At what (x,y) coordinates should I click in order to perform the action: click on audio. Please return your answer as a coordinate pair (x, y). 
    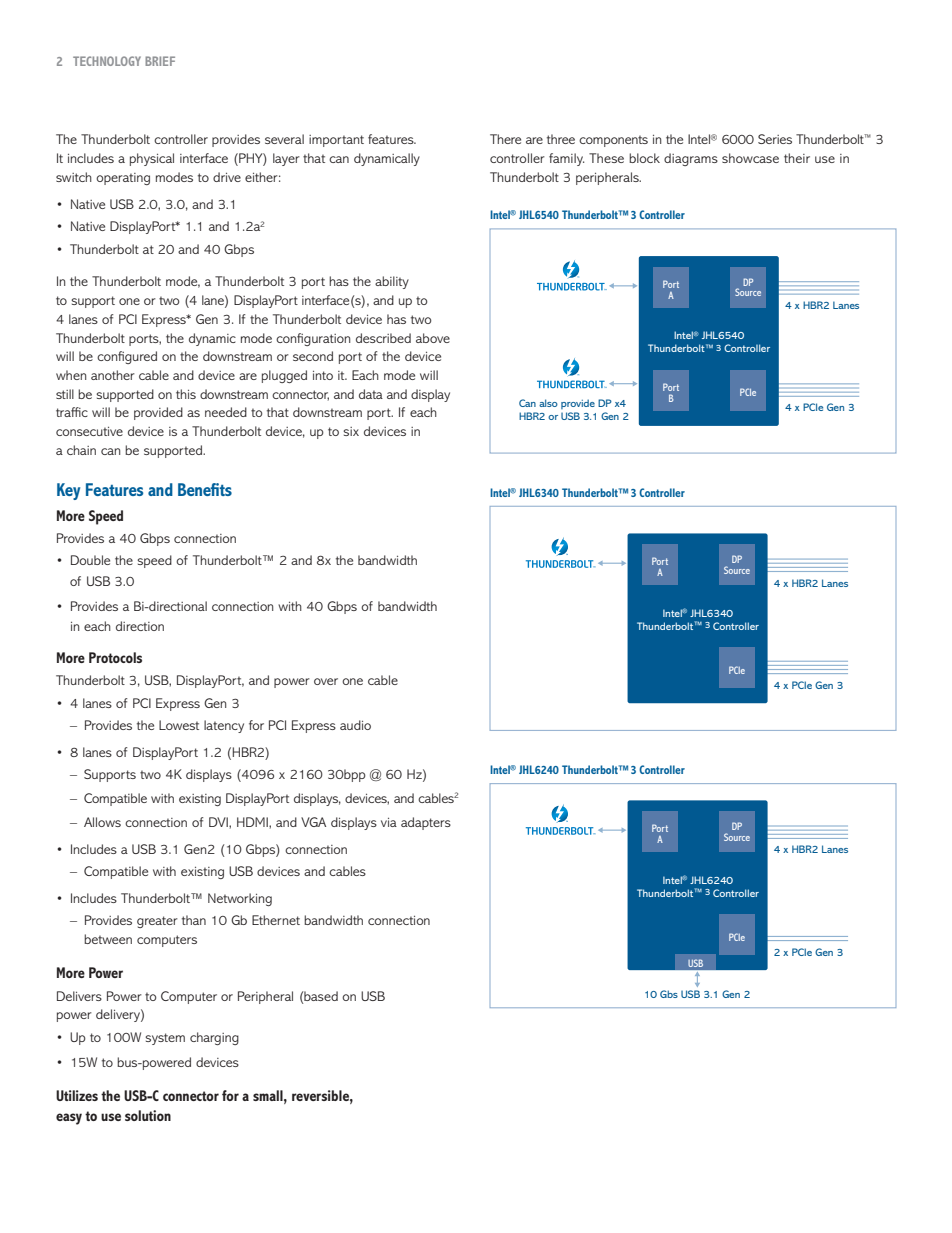
    Looking at the image, I should click on (355, 725).
